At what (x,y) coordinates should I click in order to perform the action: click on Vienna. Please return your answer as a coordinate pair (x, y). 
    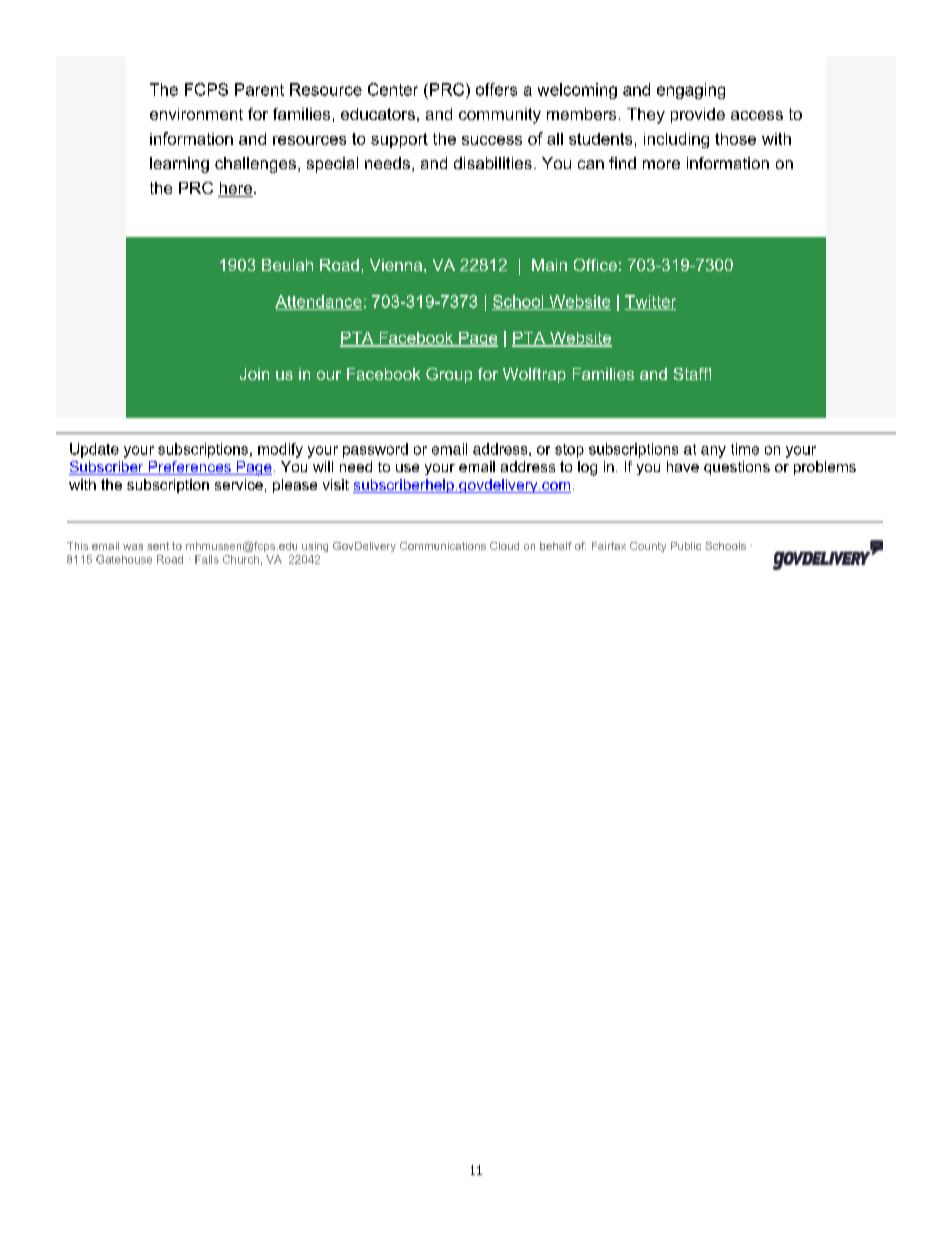
    Looking at the image, I should click on (396, 265).
